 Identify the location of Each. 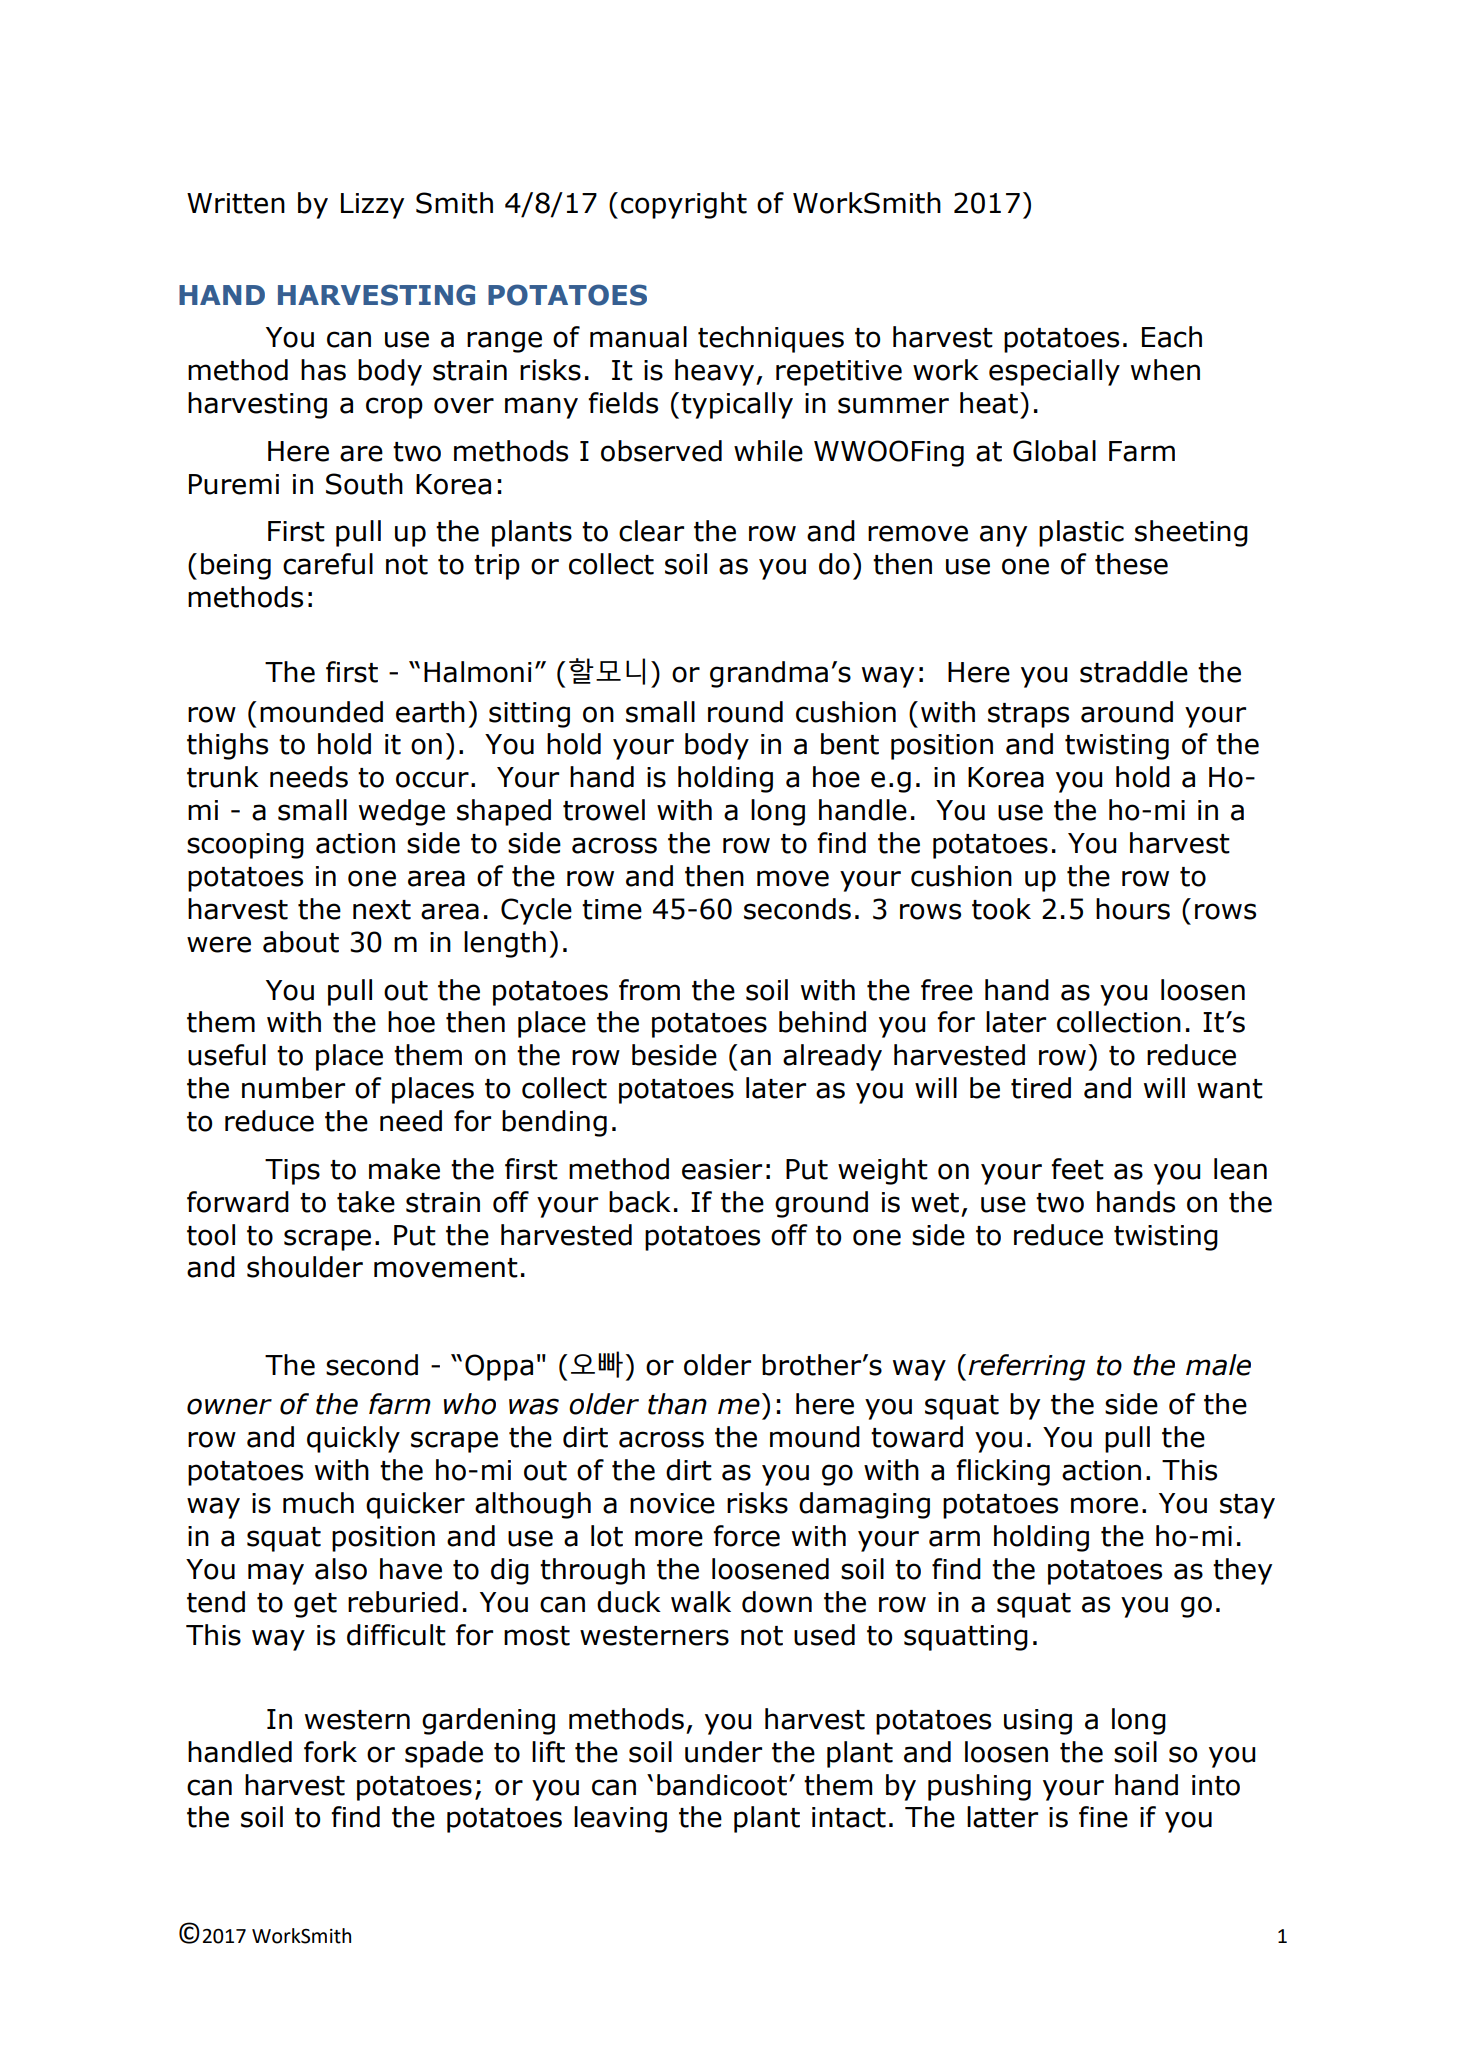
(1172, 337).
